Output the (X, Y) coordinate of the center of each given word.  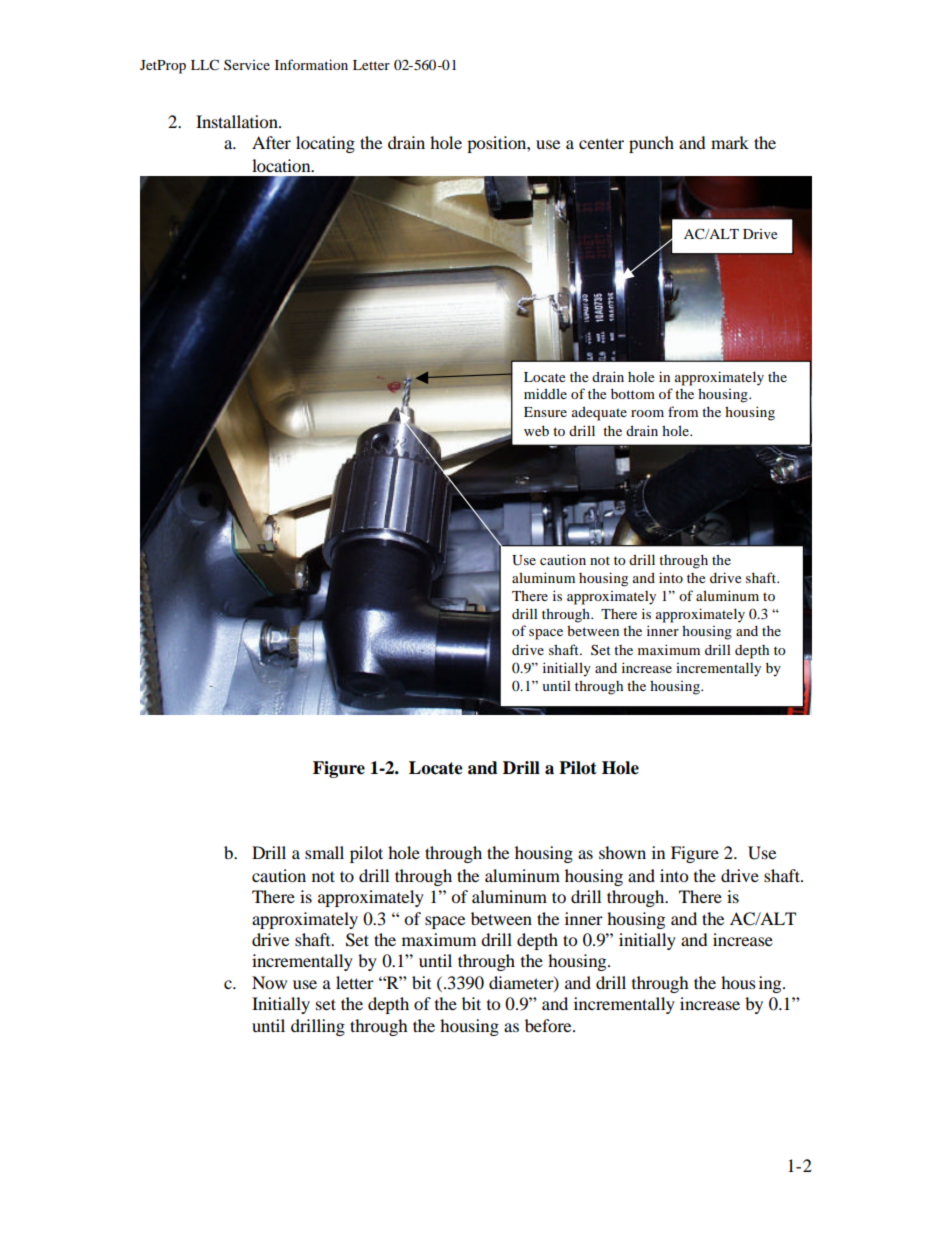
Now (269, 982)
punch (651, 144)
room (647, 413)
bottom (633, 393)
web (536, 430)
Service (247, 64)
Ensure (545, 412)
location (282, 165)
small (324, 852)
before (549, 1025)
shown (622, 852)
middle (545, 393)
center (601, 143)
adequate (599, 413)
